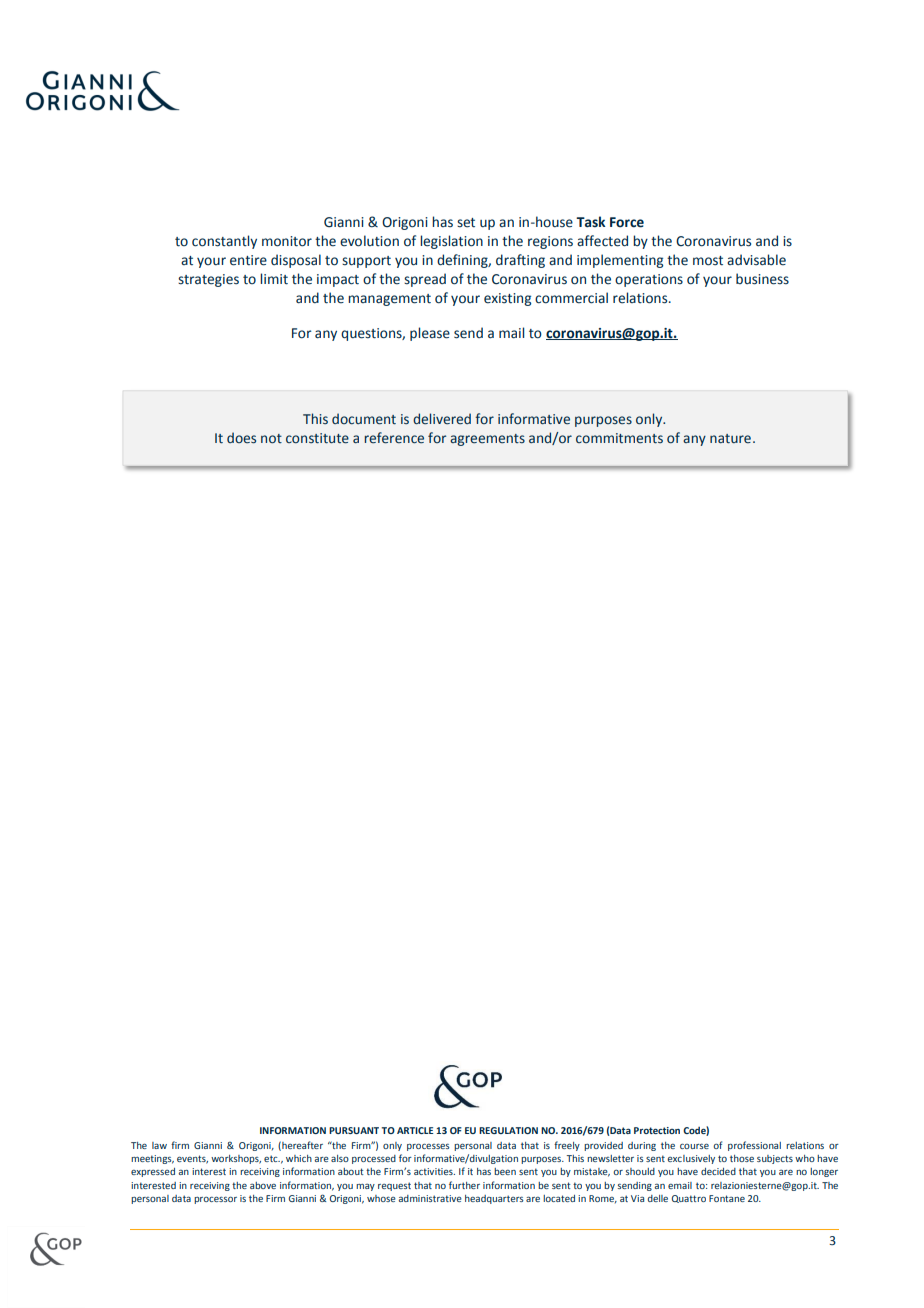 This page has height=1308, width=924. Describe the element at coordinates (394, 438) in the page. I see `reference` at that location.
